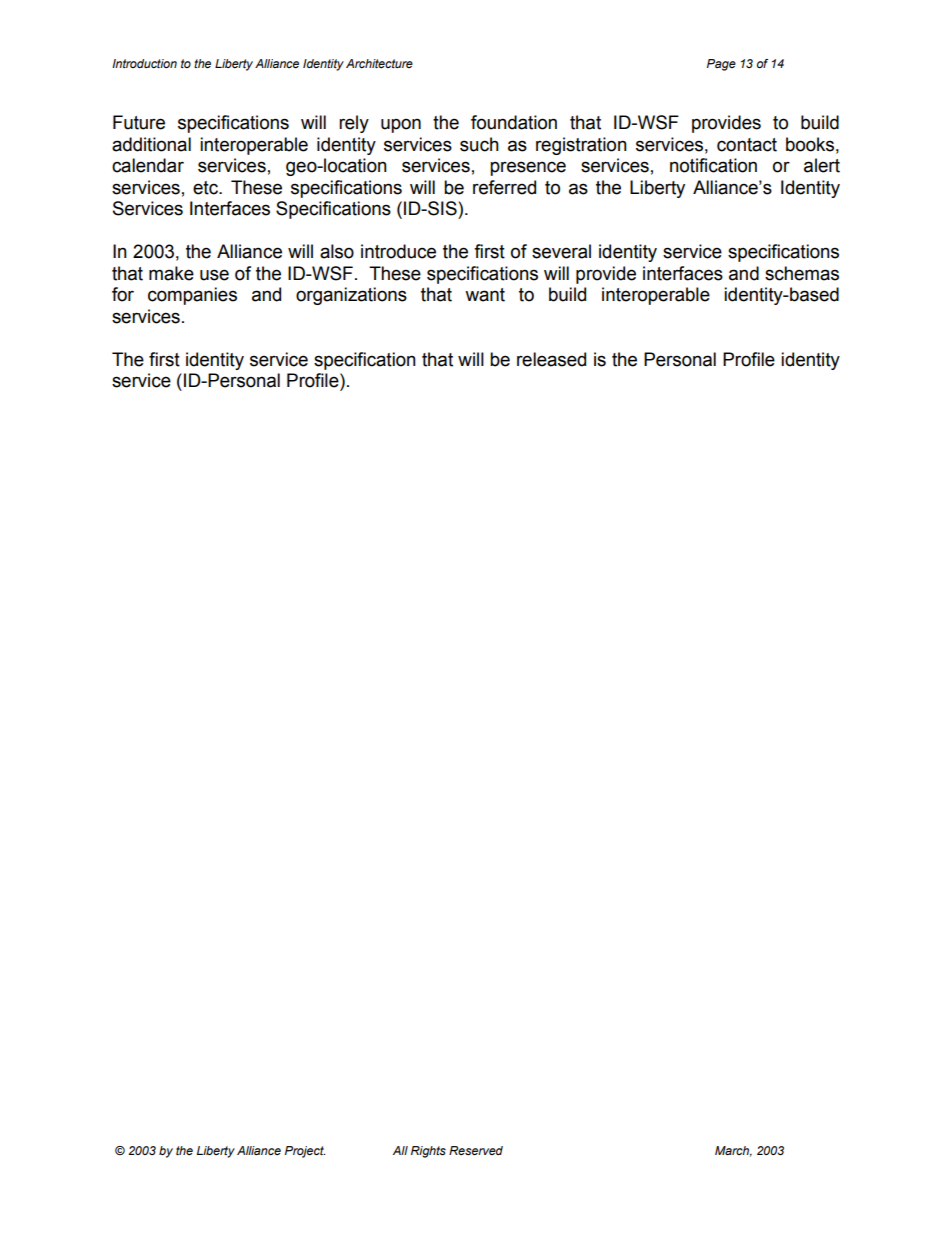 Image resolution: width=952 pixels, height=1233 pixels. What do you see at coordinates (721, 65) in the screenshot?
I see `Page` at bounding box center [721, 65].
